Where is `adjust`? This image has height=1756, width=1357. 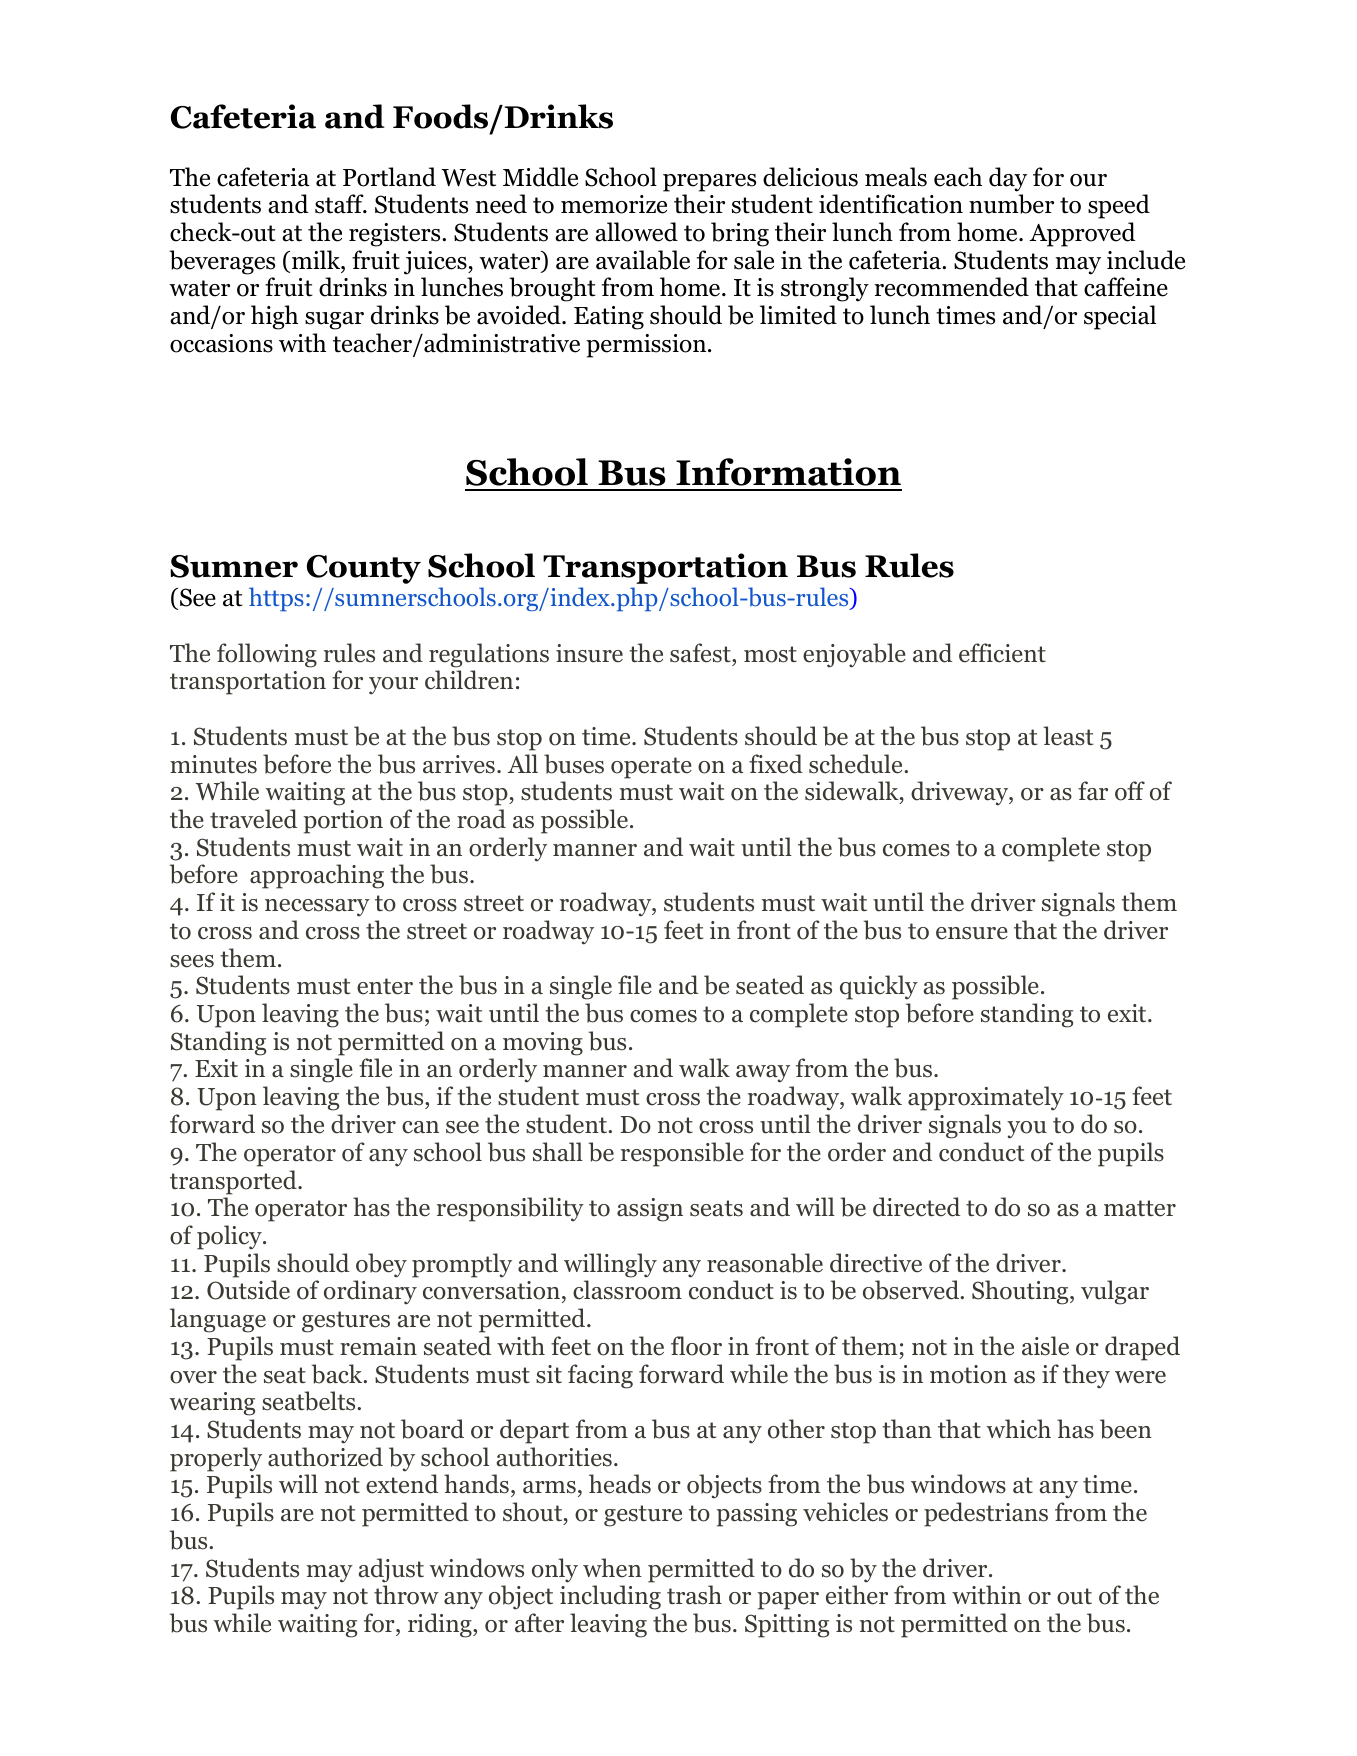 adjust is located at coordinates (391, 1570).
